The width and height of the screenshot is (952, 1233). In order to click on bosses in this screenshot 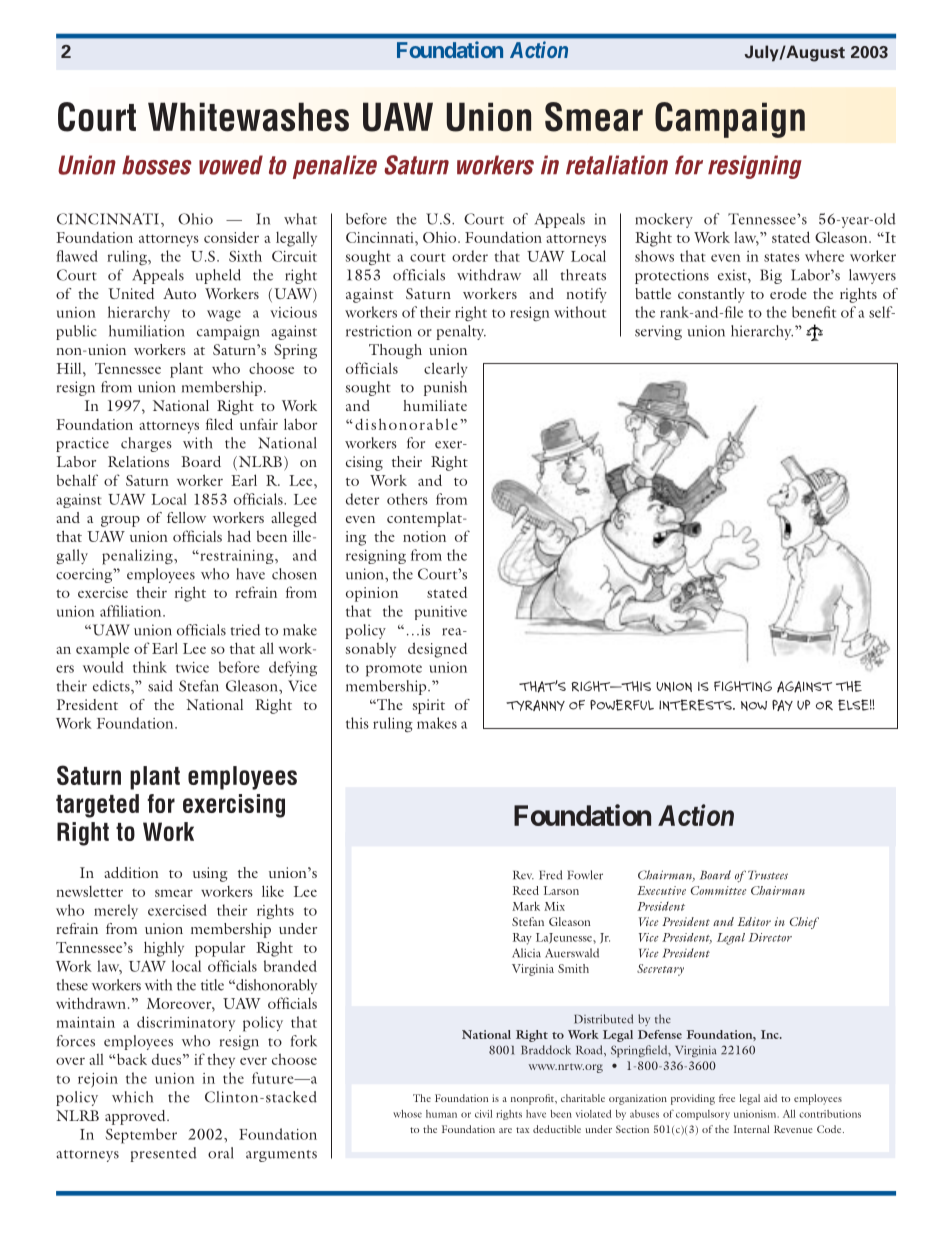, I will do `click(157, 165)`.
